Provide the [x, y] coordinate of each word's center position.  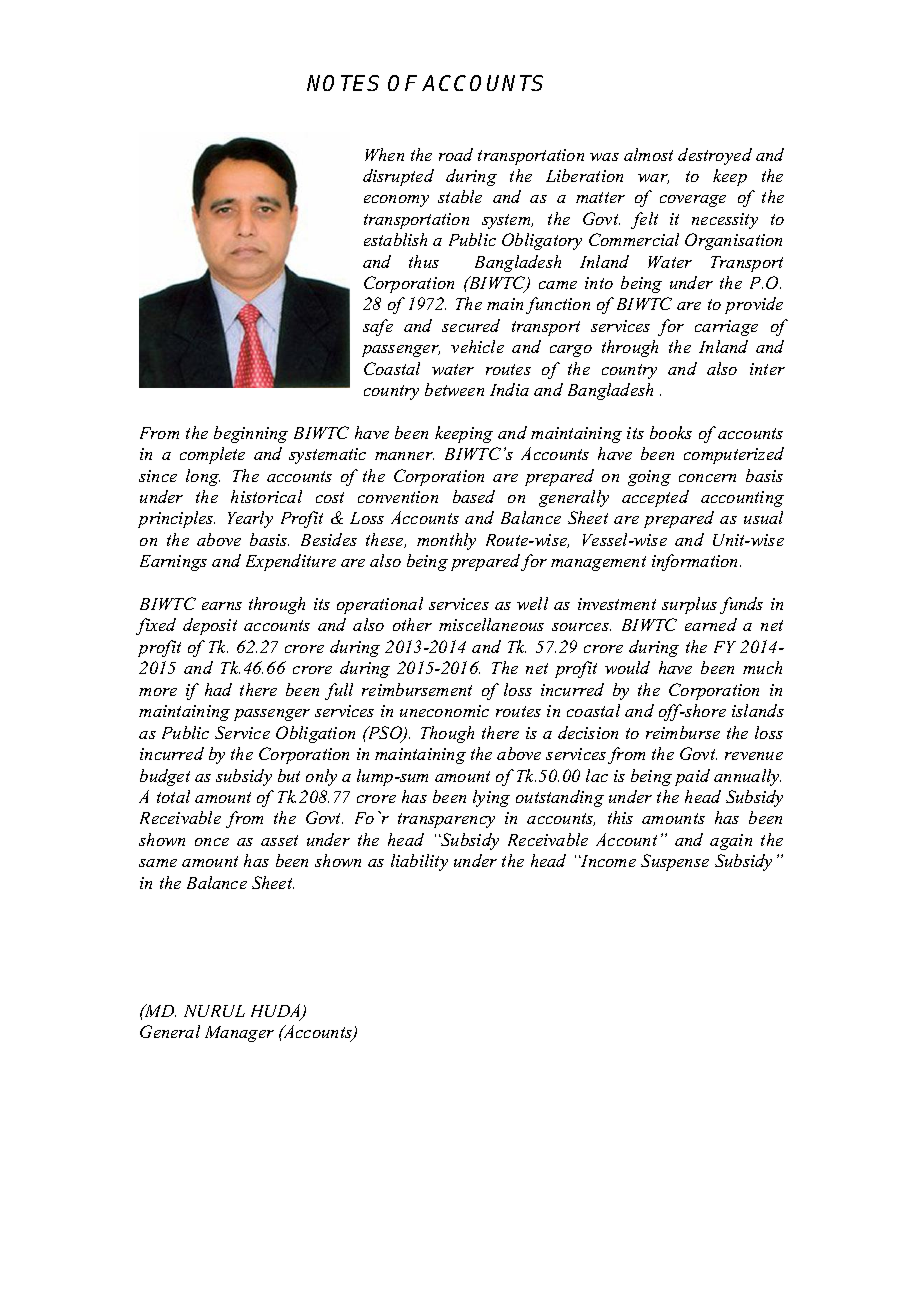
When [384, 154]
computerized [734, 455]
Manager [239, 1034]
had [218, 689]
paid [692, 777]
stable [460, 196]
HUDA [277, 1012]
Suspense [675, 862]
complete [212, 455]
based [474, 496]
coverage [693, 201]
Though [447, 734]
